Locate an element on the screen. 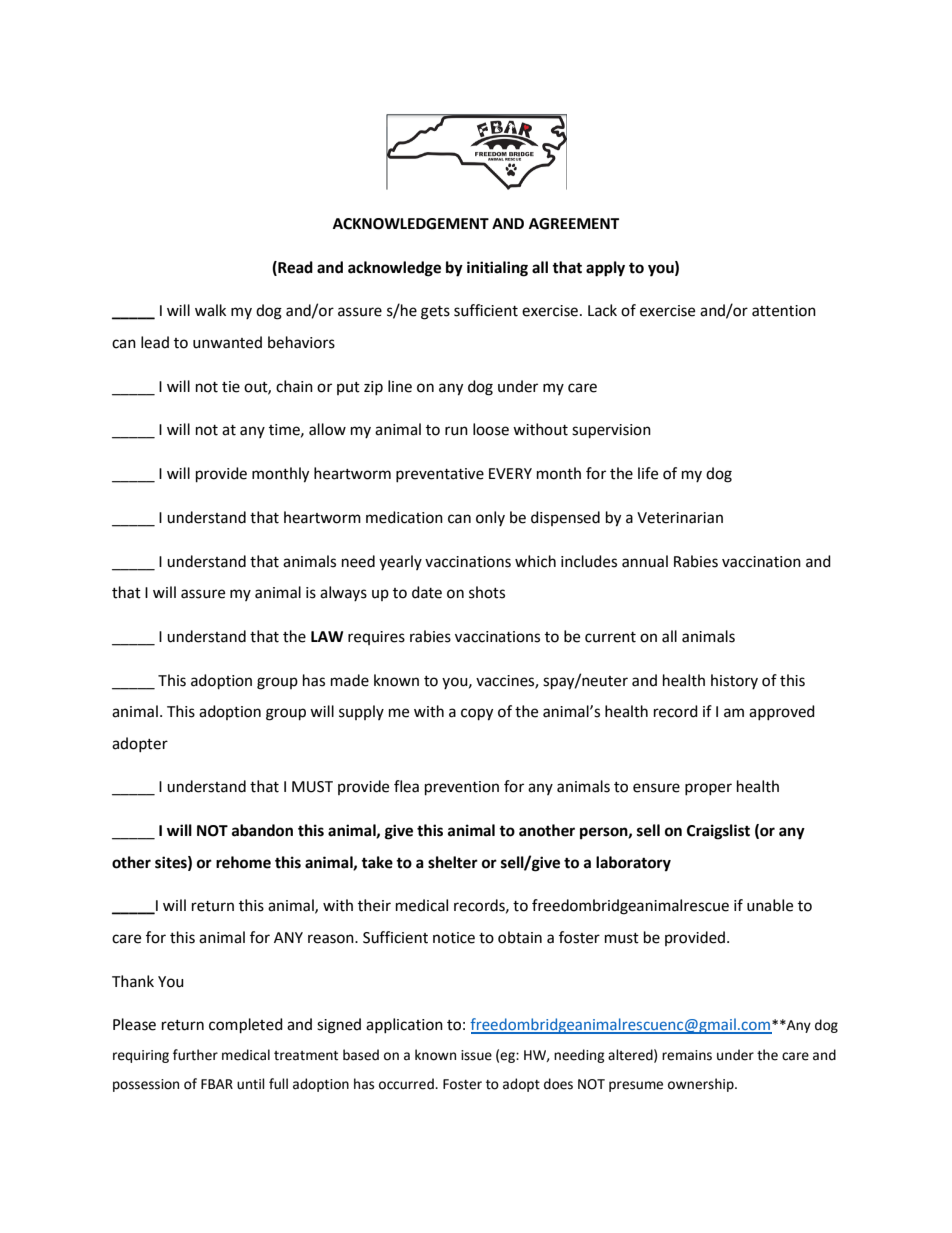 This screenshot has width=952, height=1233. abandon is located at coordinates (262, 830).
